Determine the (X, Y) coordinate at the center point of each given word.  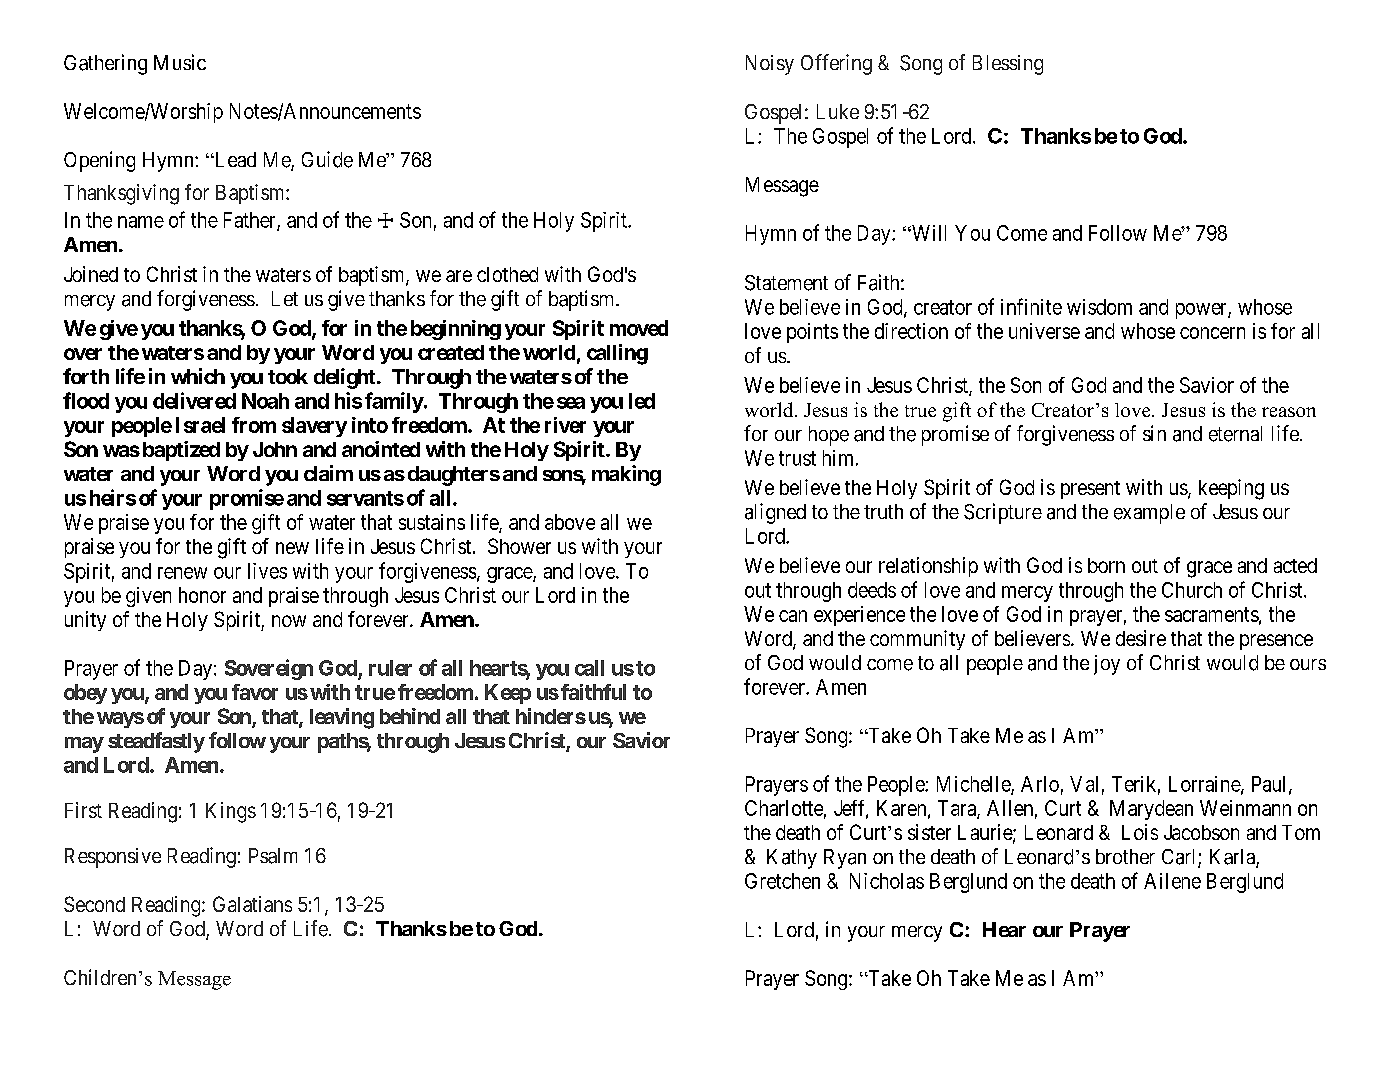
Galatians (252, 904)
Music (180, 62)
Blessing (1008, 65)
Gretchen (782, 881)
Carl (1180, 858)
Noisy (770, 65)
